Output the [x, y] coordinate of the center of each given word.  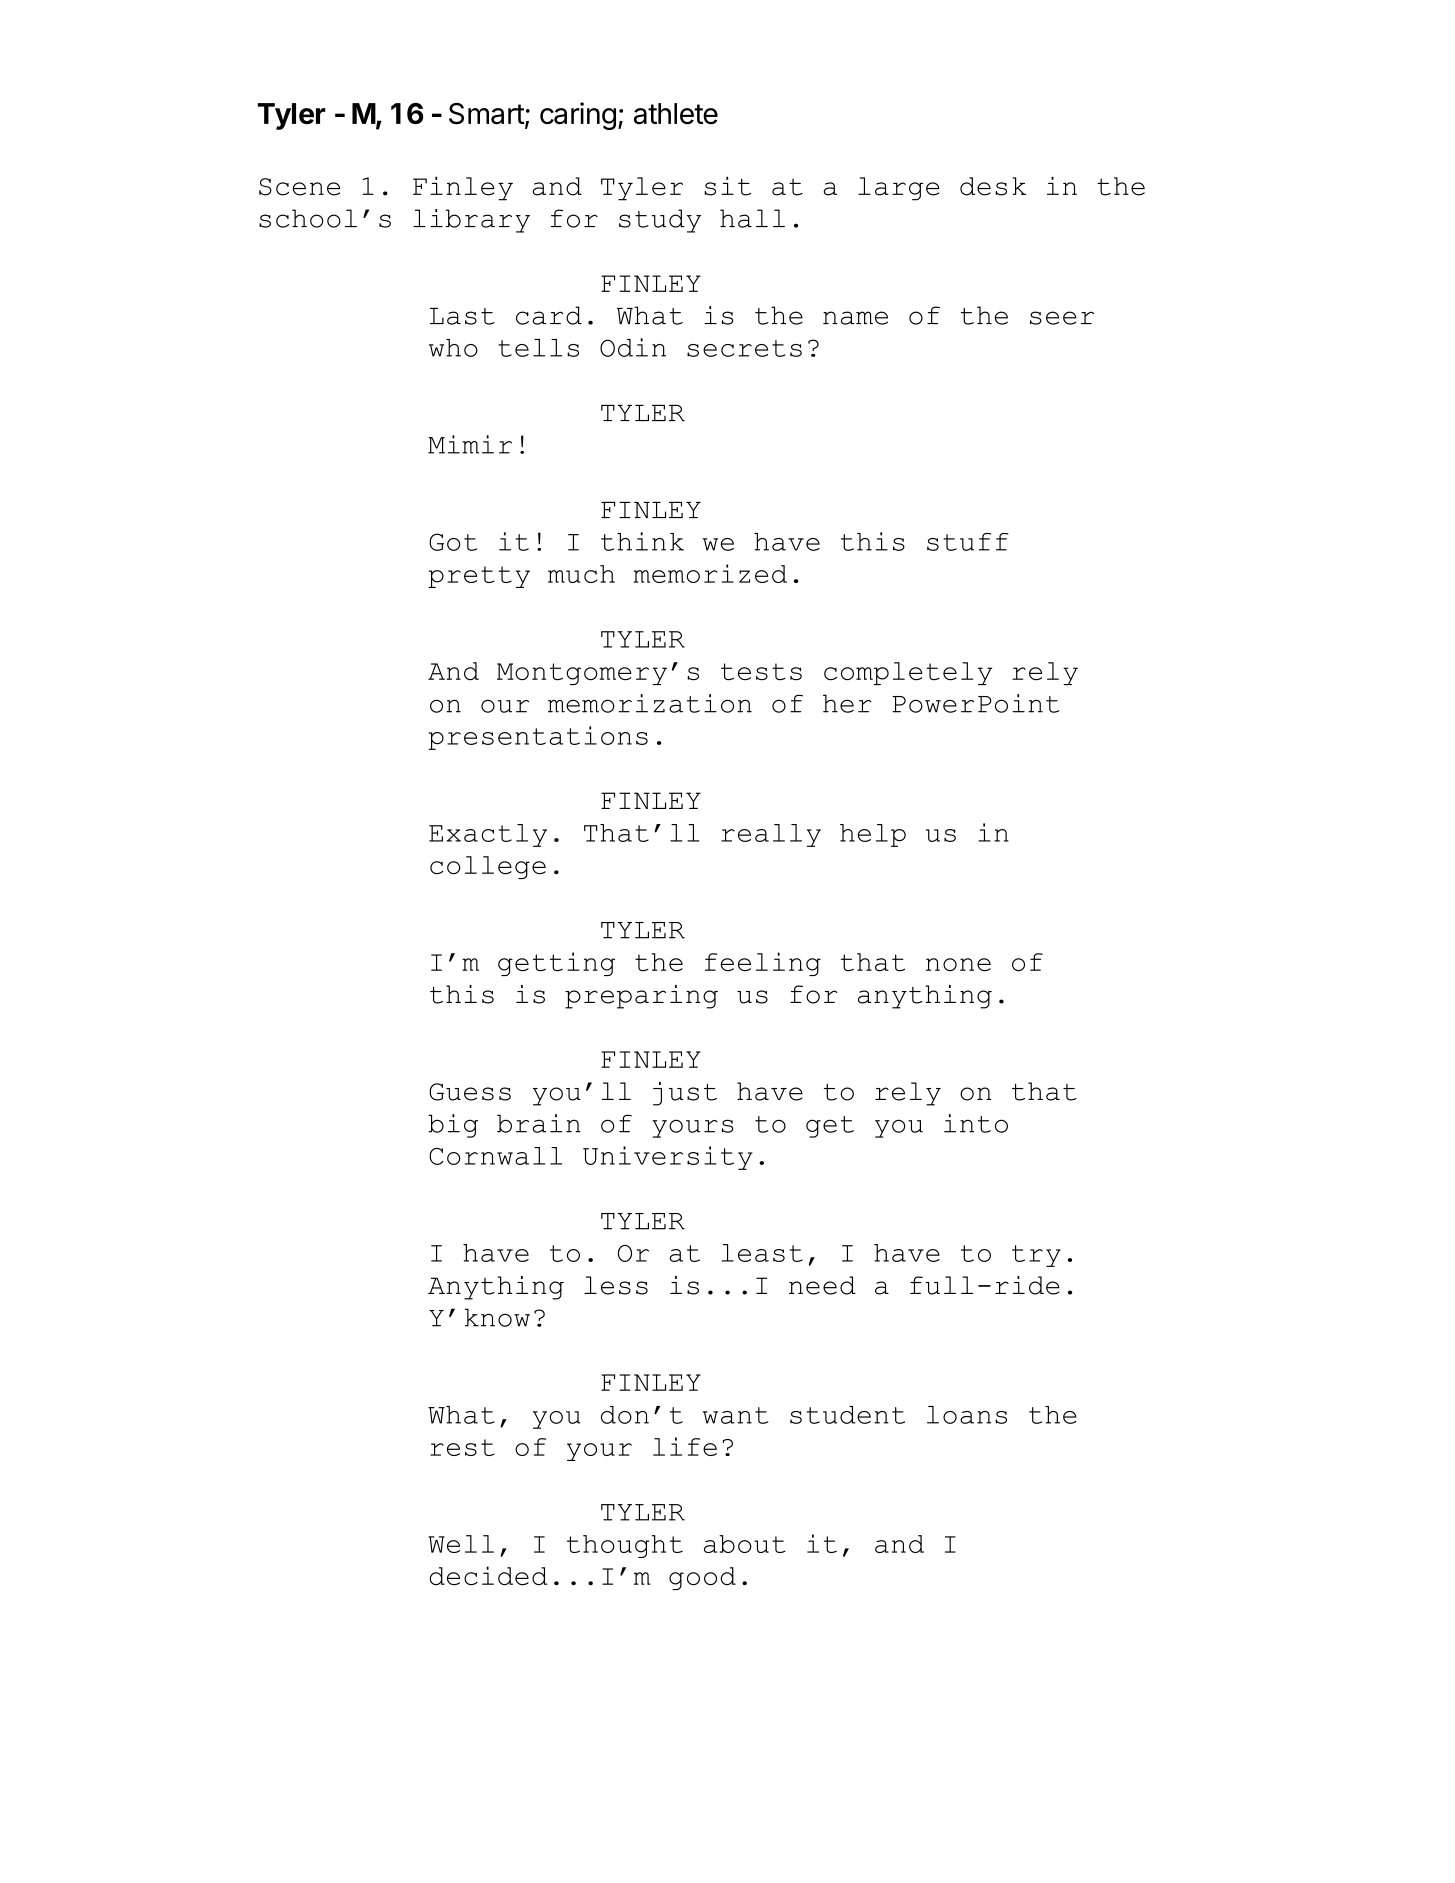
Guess [470, 1092]
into [976, 1123]
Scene [299, 187]
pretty [479, 577]
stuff [968, 542]
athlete [676, 114]
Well [461, 1544]
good [702, 1578]
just [685, 1094]
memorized [710, 573]
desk [993, 186]
